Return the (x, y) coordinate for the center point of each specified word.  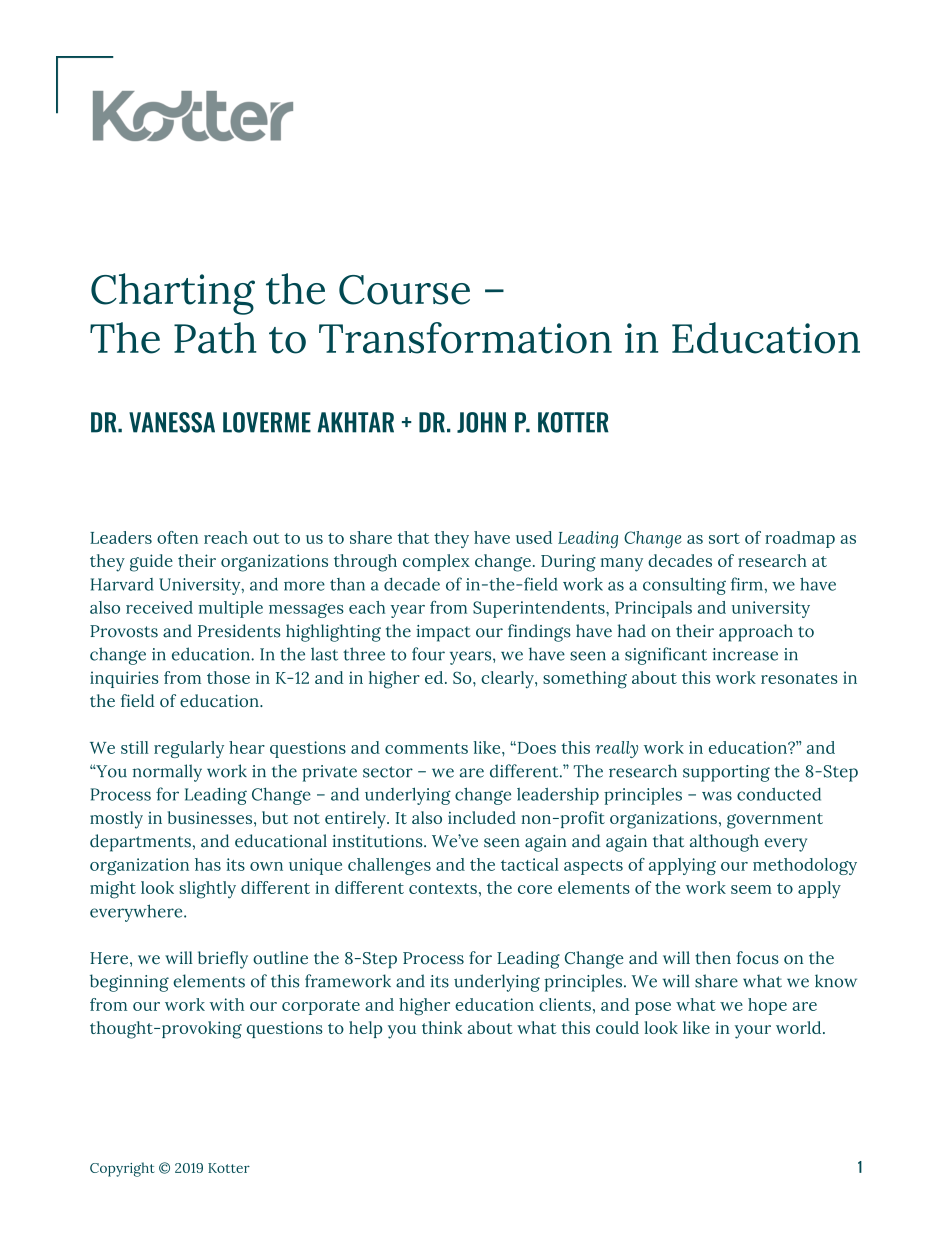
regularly (189, 749)
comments (426, 748)
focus (758, 958)
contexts (443, 888)
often (177, 537)
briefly (223, 960)
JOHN (481, 422)
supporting (726, 773)
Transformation (465, 338)
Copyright (122, 1169)
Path (215, 338)
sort (724, 538)
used (534, 537)
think (442, 1027)
